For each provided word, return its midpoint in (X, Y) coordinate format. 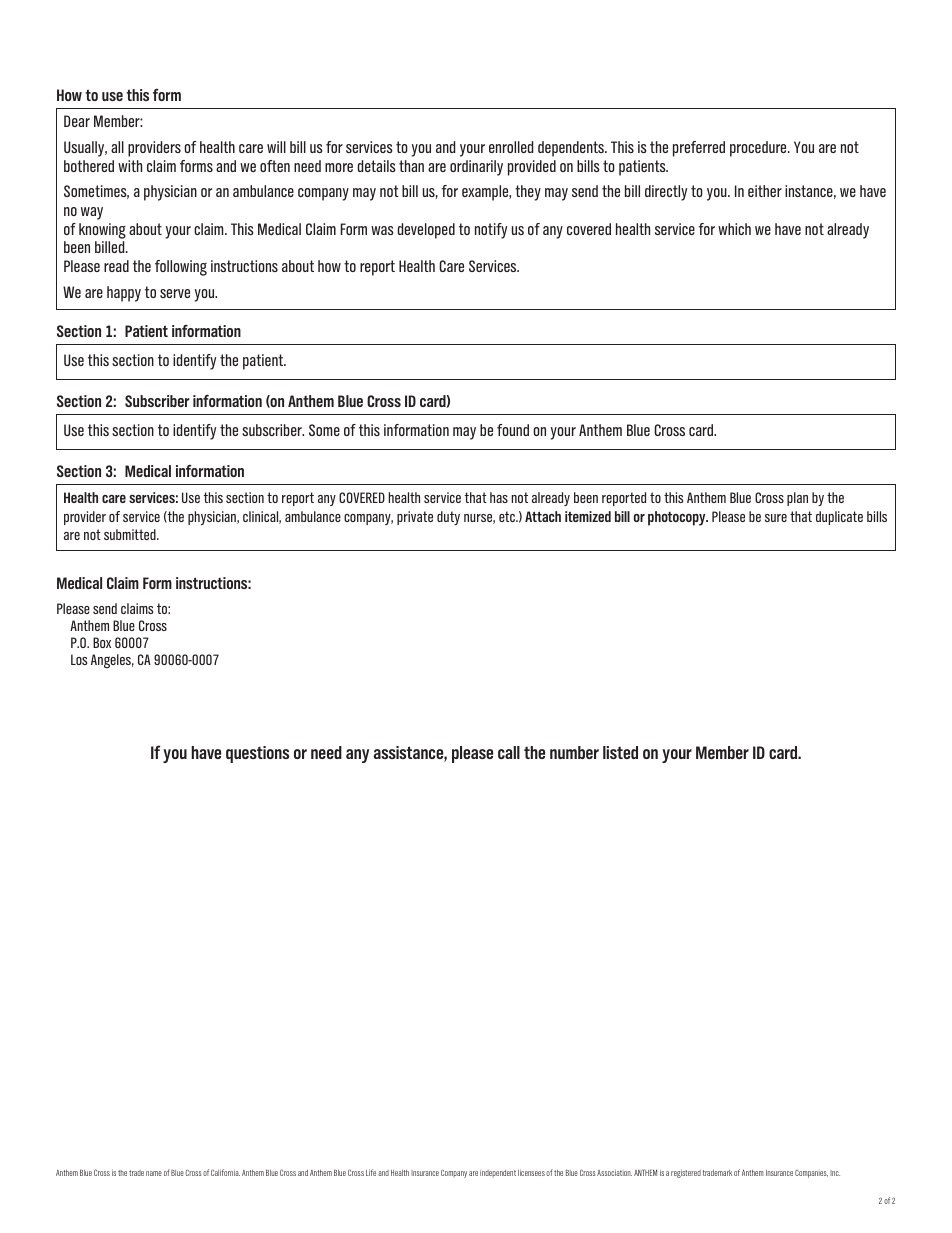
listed (620, 752)
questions (257, 754)
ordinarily (476, 168)
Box (102, 642)
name (154, 1173)
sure (776, 518)
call (509, 752)
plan (797, 499)
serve (175, 293)
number (574, 752)
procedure (759, 149)
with (130, 166)
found (513, 430)
